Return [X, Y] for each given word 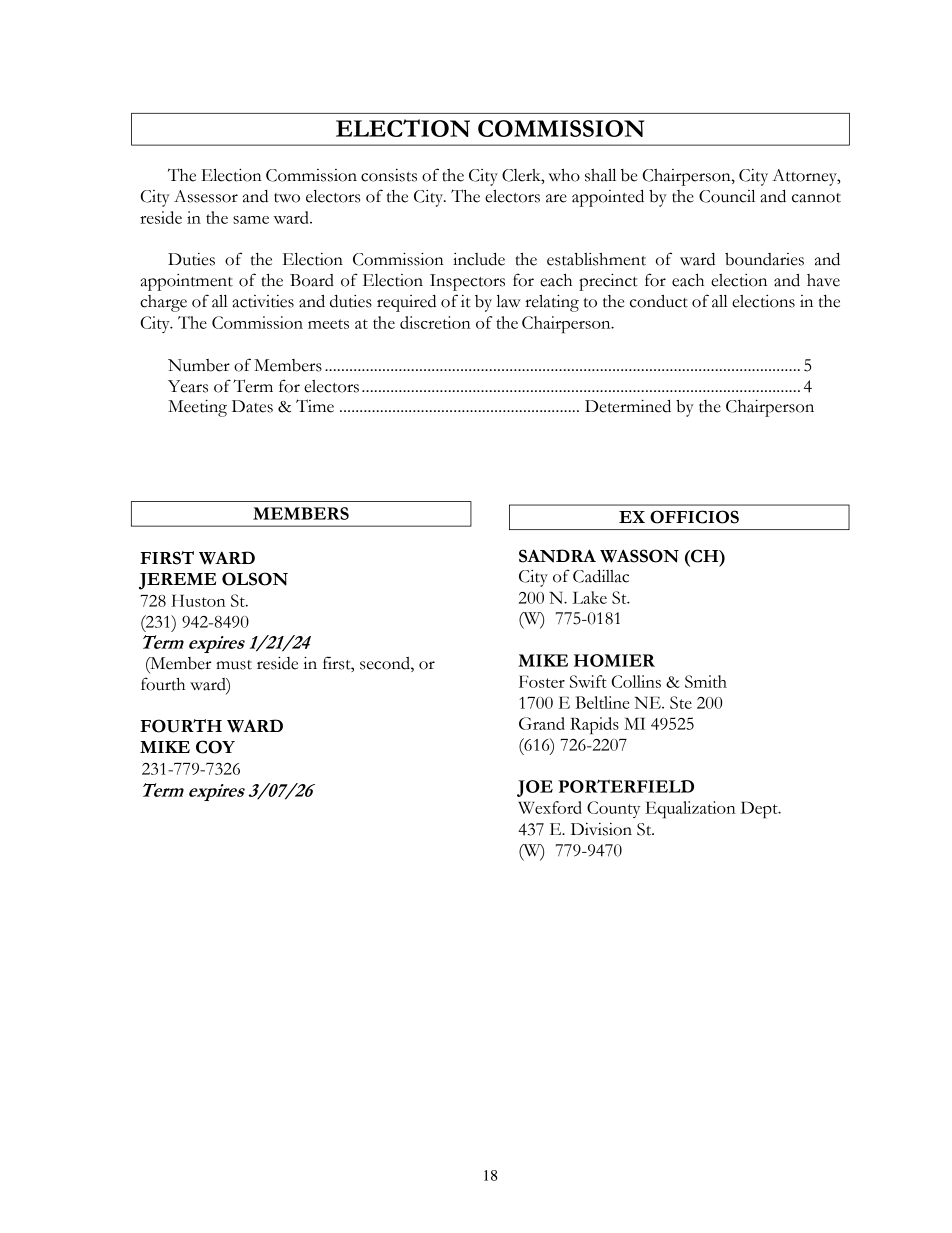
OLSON [255, 579]
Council [727, 196]
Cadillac [601, 576]
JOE [535, 788]
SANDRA [557, 556]
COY [215, 747]
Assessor [206, 196]
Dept [760, 809]
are [556, 198]
